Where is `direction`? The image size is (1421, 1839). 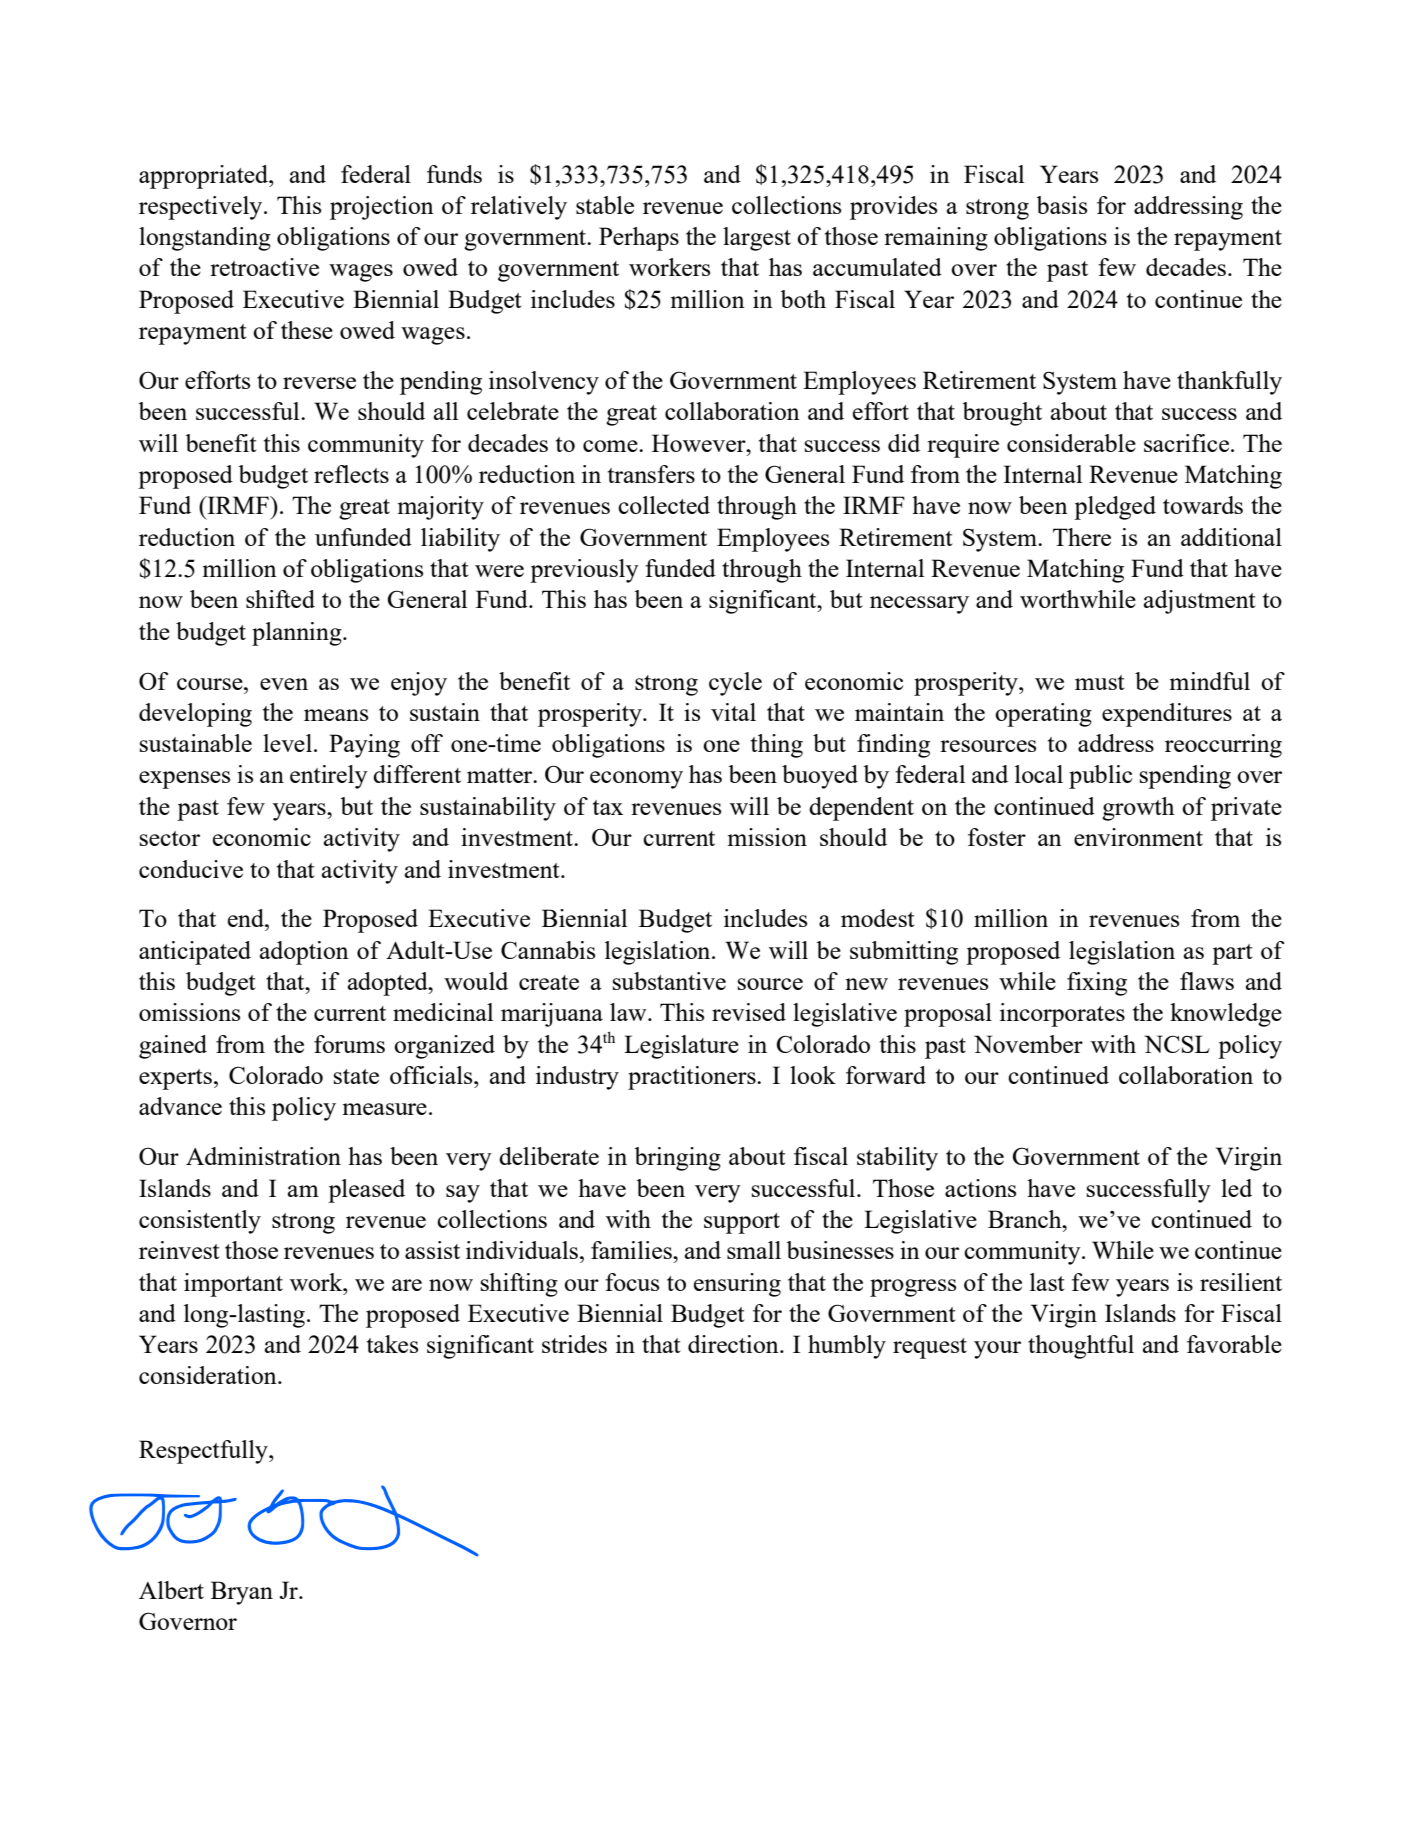
direction is located at coordinates (734, 1344).
